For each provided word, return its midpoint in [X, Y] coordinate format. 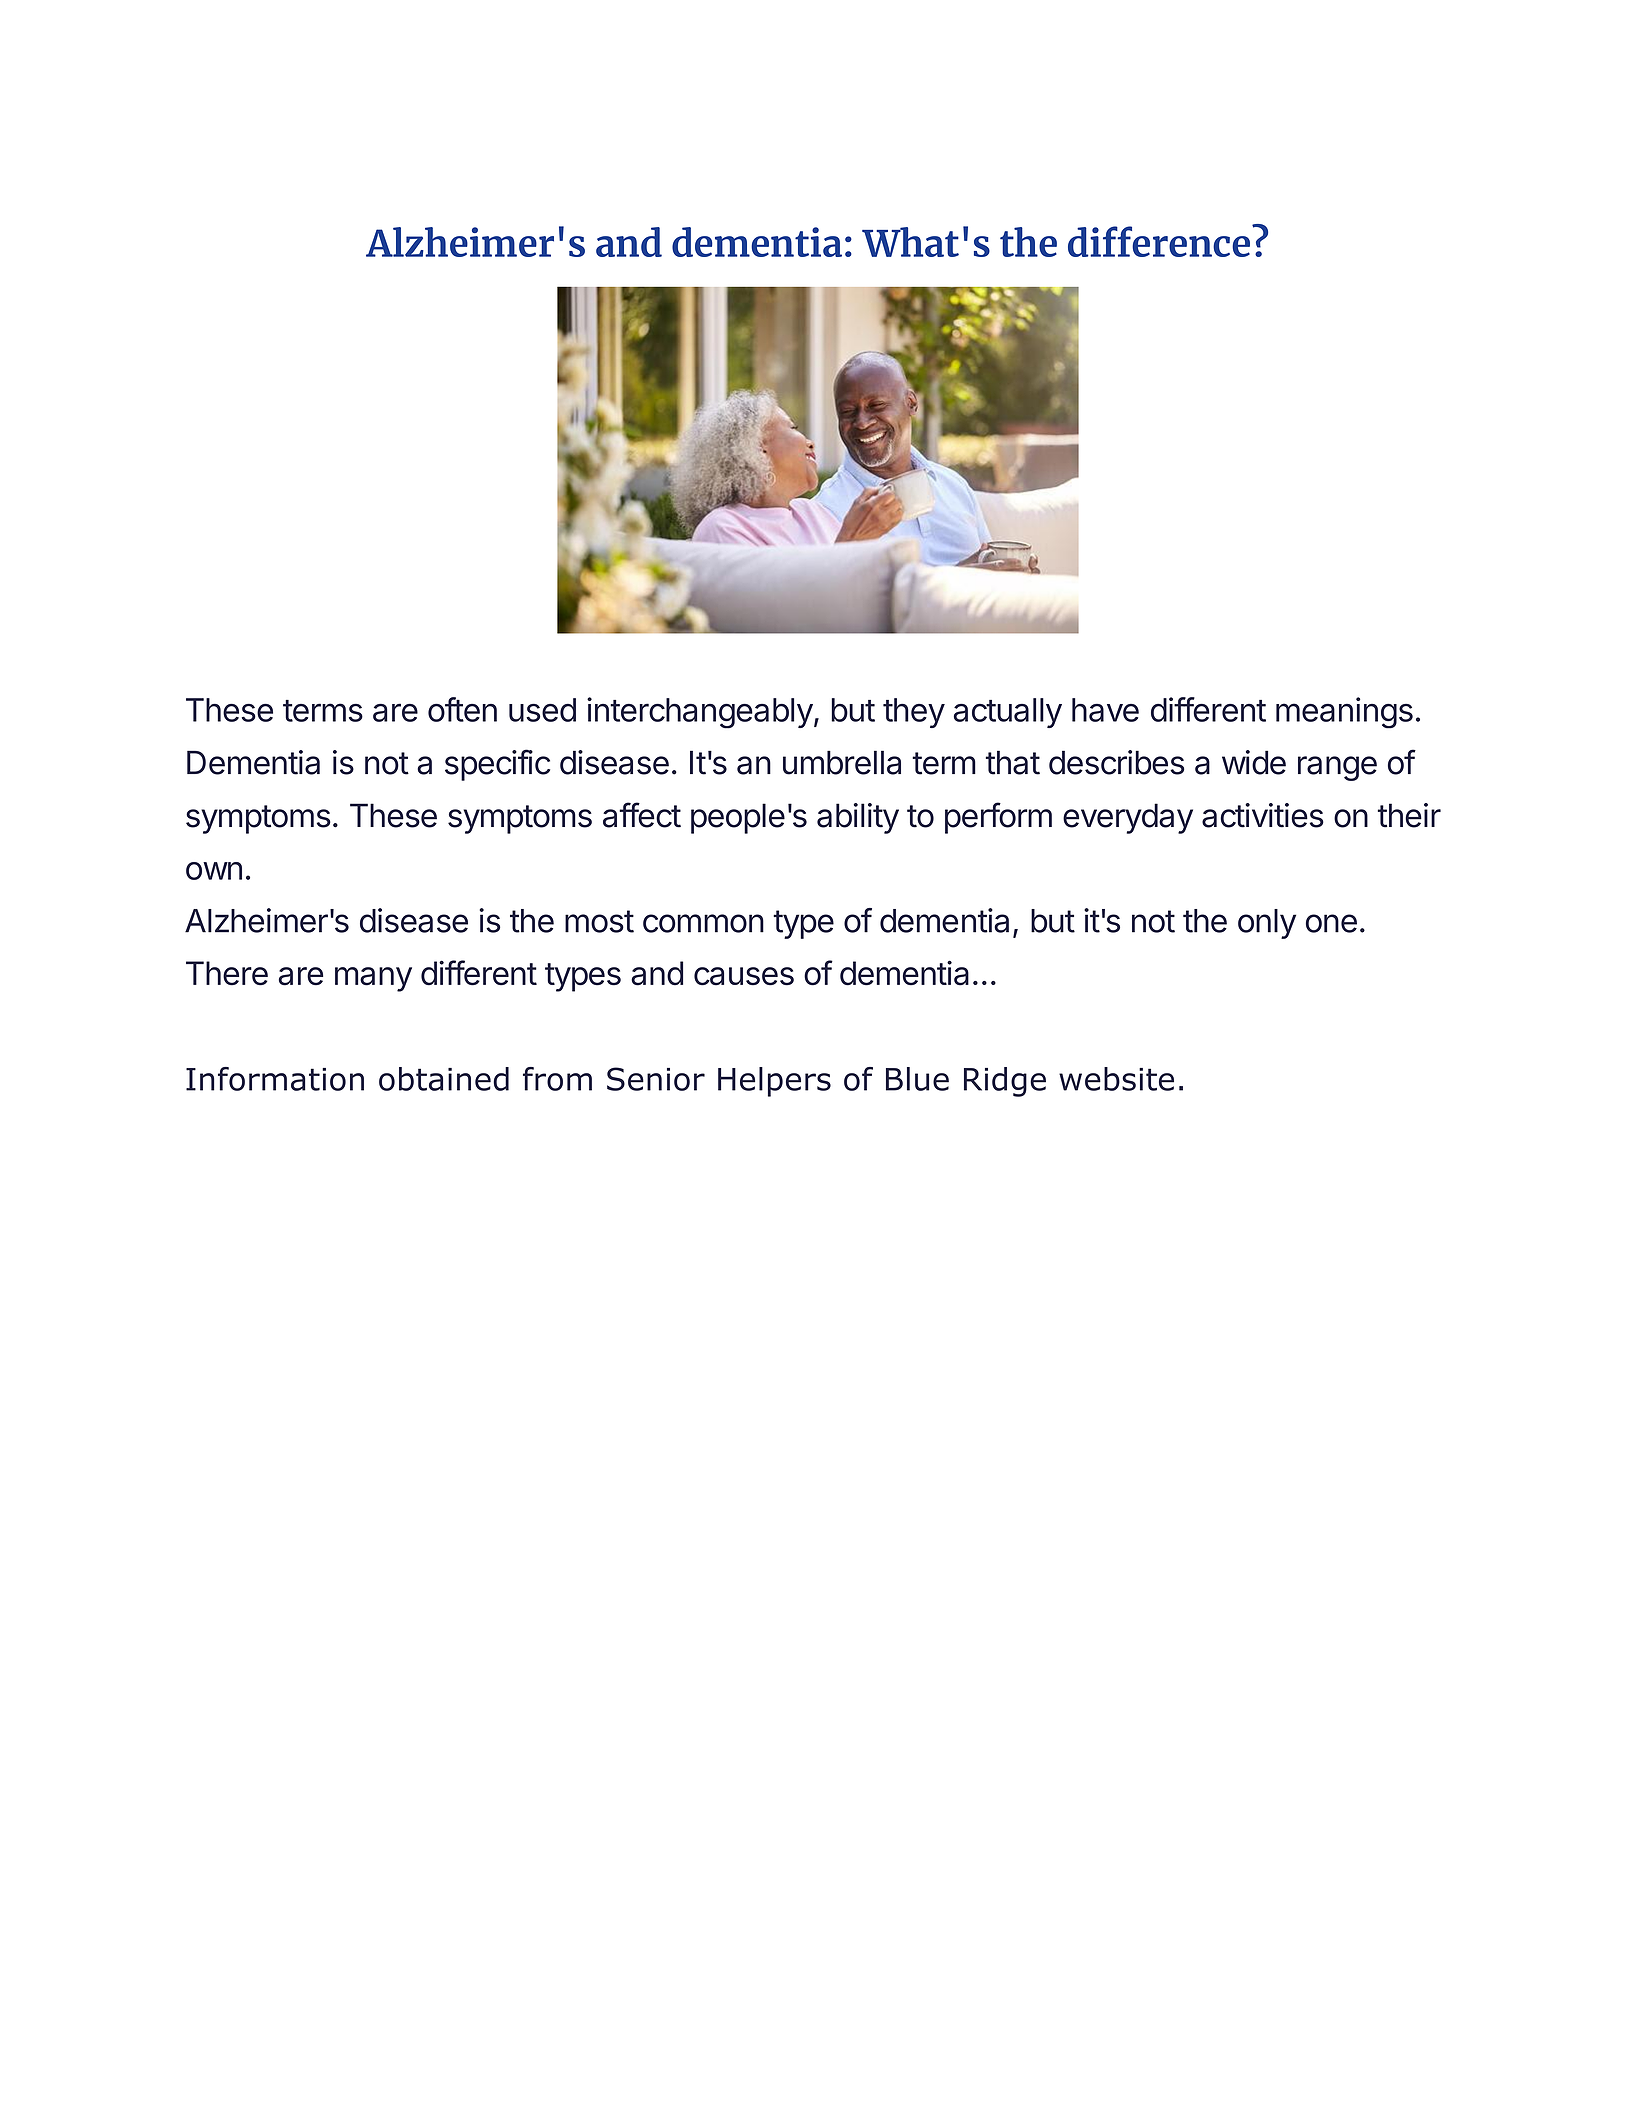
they [914, 713]
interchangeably [700, 713]
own [214, 871]
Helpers [774, 1082]
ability [858, 818]
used [542, 710]
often [462, 709]
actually [1008, 713]
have [1105, 710]
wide [1254, 762]
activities [1263, 815]
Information [275, 1079]
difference [1160, 241]
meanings [1344, 713]
